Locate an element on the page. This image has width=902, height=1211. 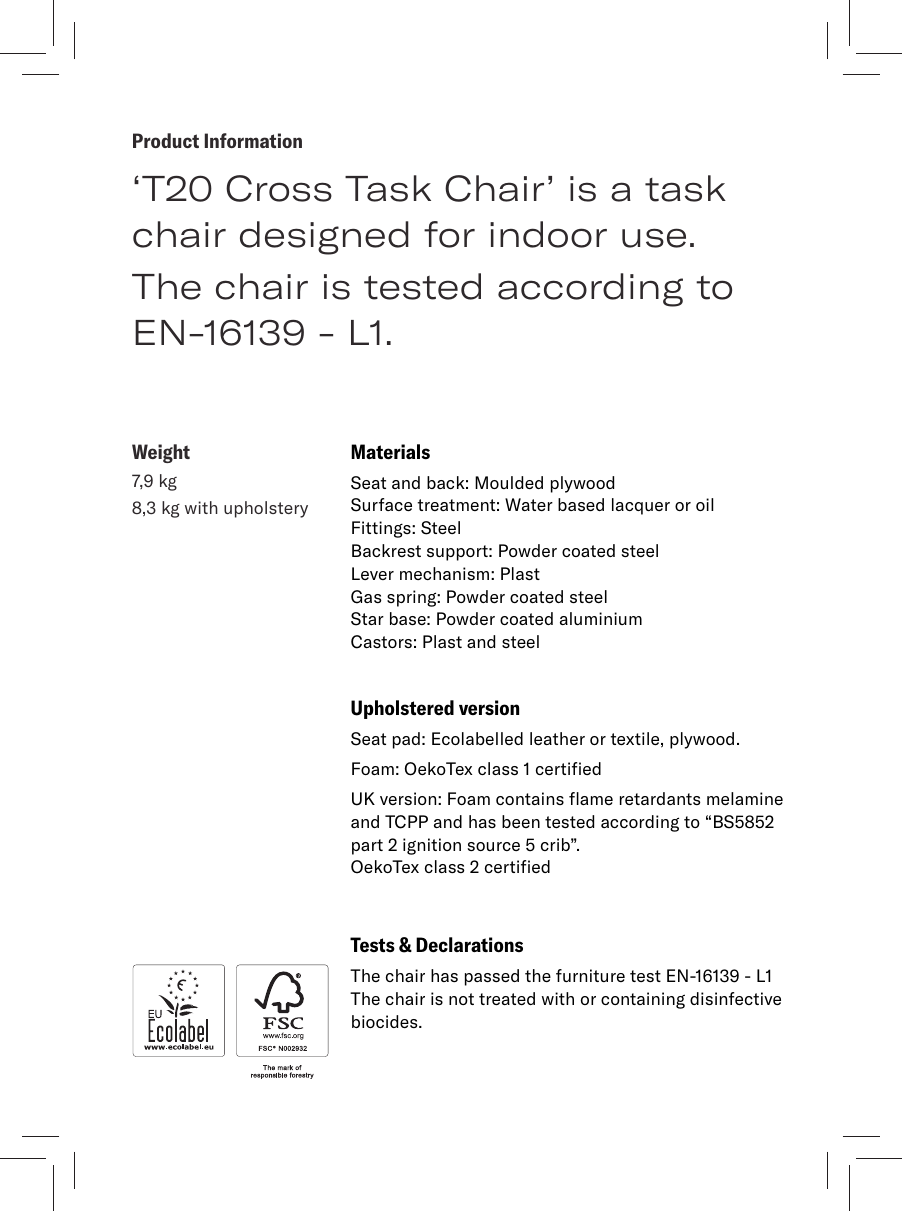
Lever is located at coordinates (373, 573).
